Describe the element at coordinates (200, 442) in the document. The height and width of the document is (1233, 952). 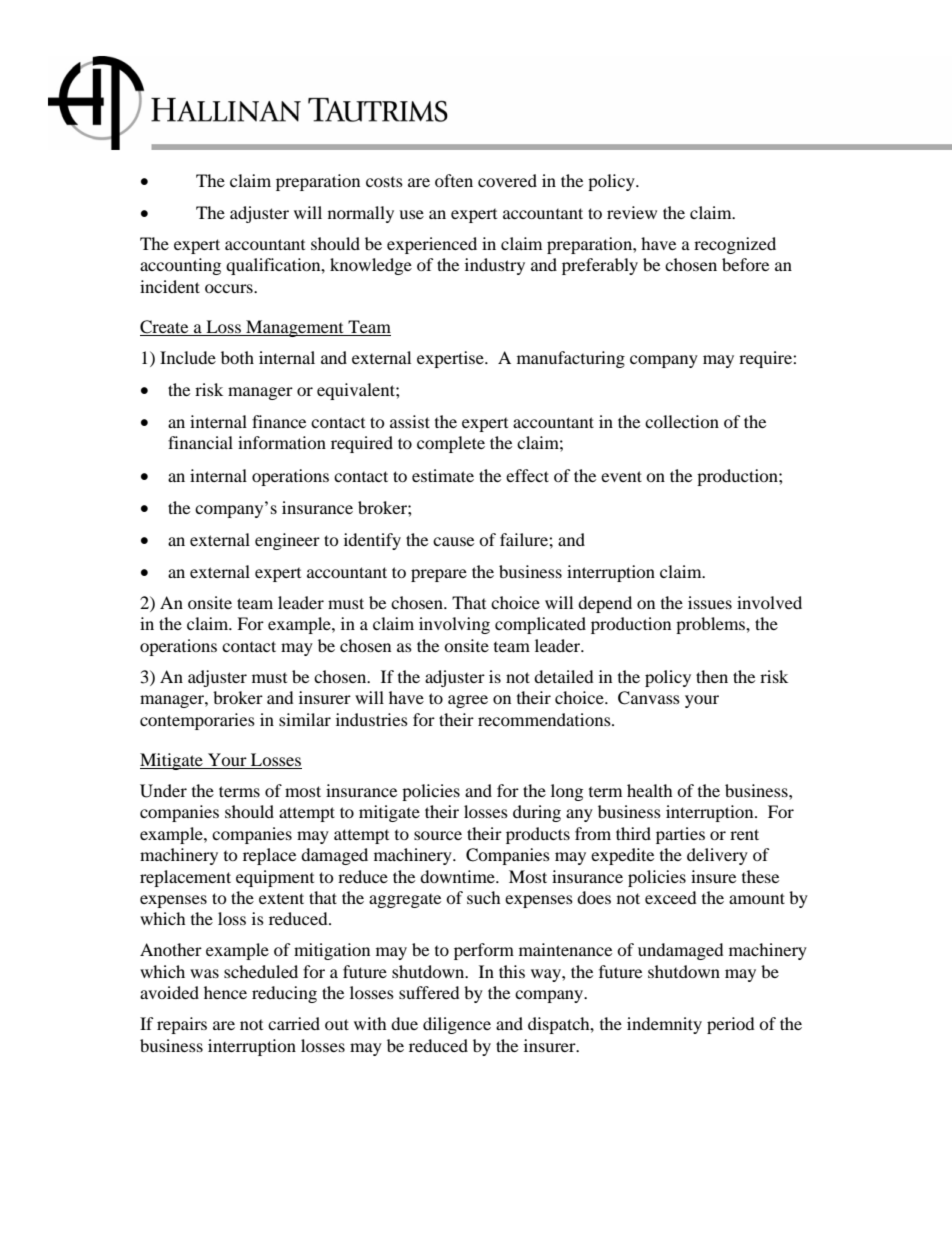
I see `financial` at that location.
